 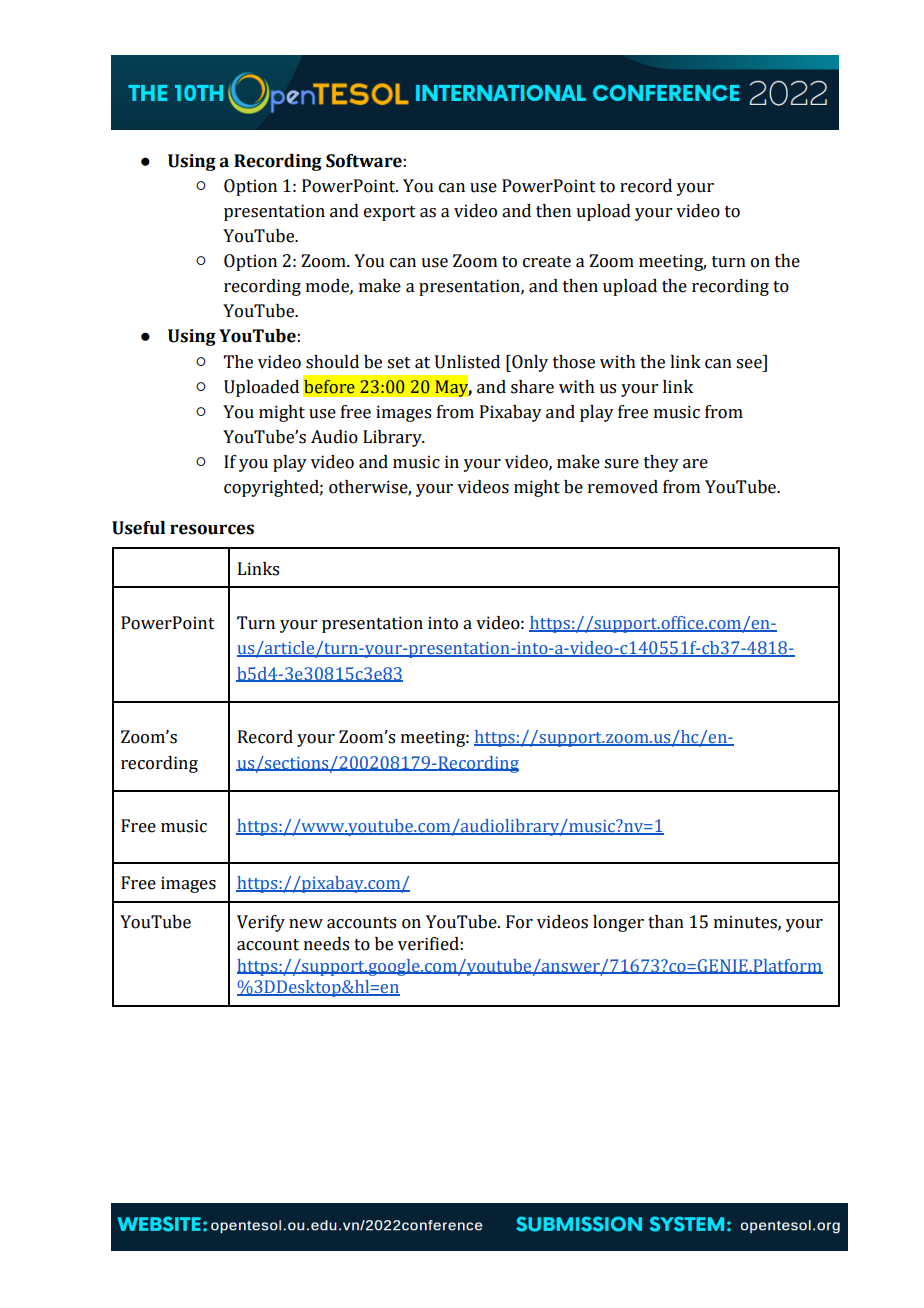 I want to click on than, so click(x=666, y=922).
